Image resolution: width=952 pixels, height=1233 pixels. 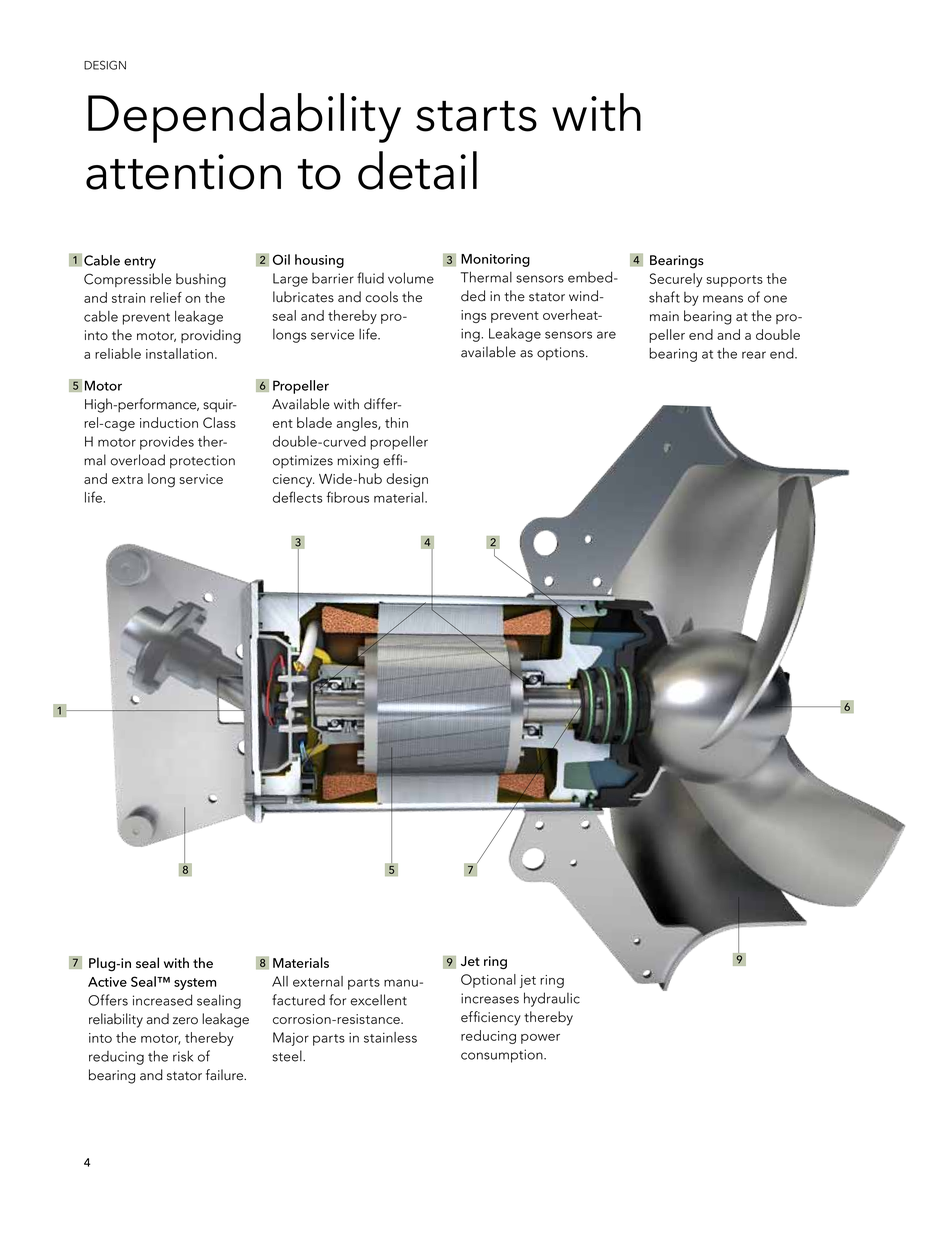 What do you see at coordinates (358, 462) in the screenshot?
I see `mixing` at bounding box center [358, 462].
